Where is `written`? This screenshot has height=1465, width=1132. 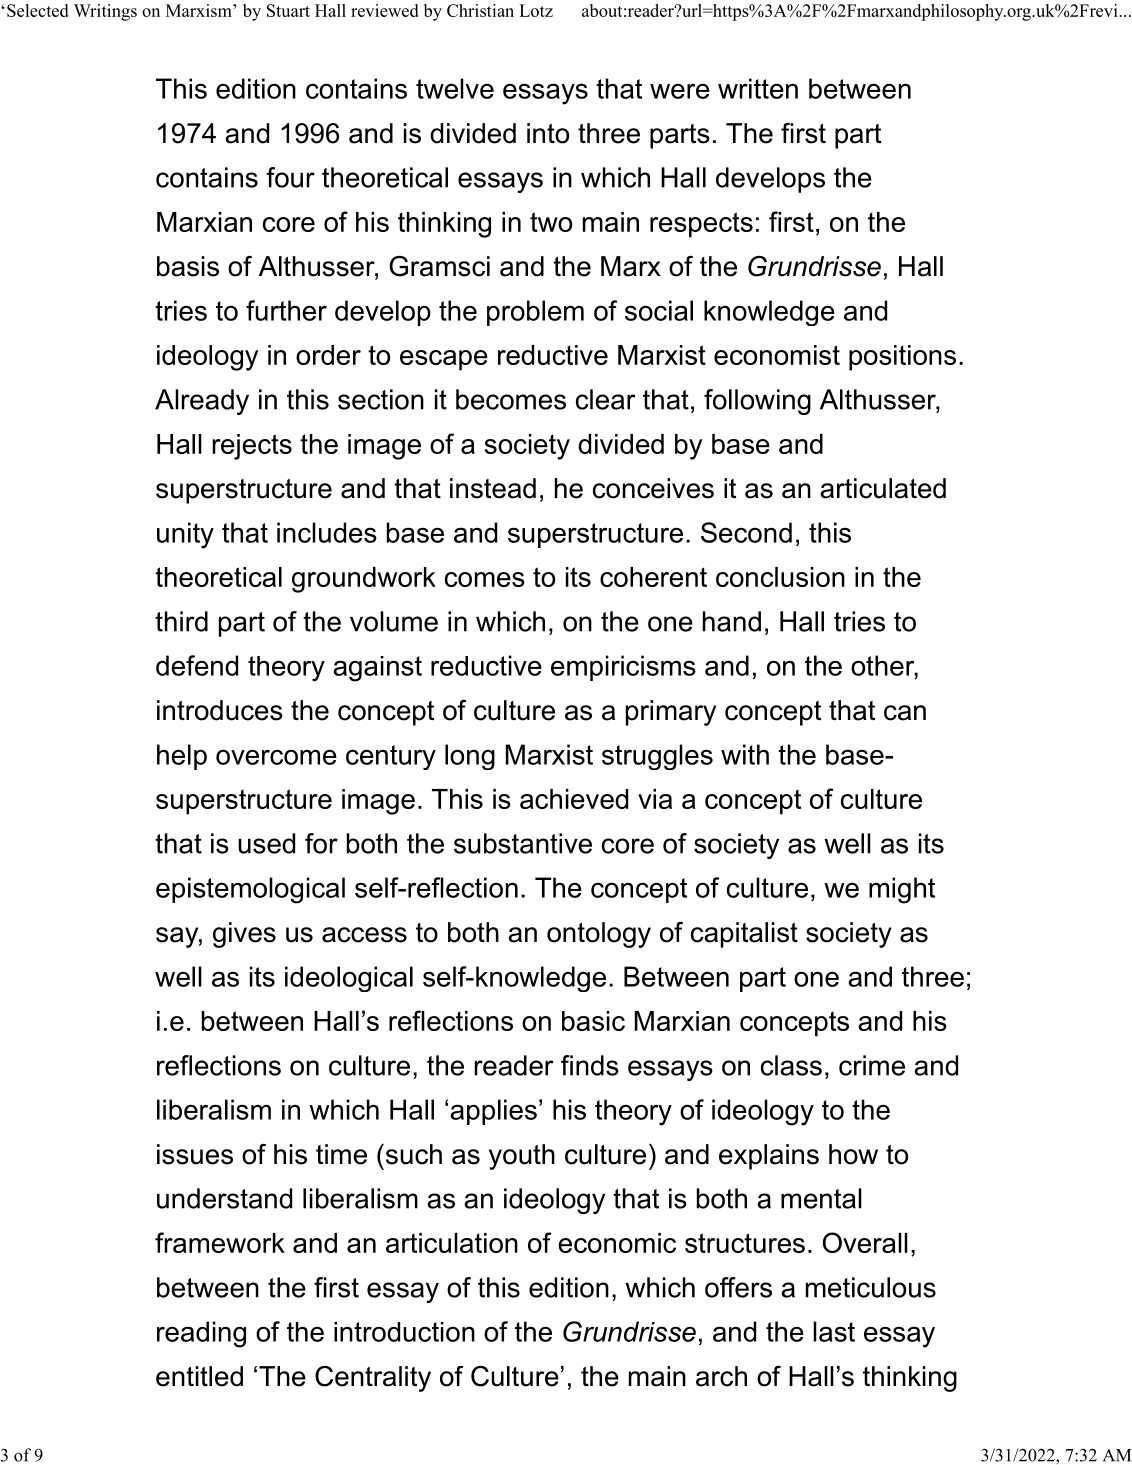
written is located at coordinates (758, 88).
